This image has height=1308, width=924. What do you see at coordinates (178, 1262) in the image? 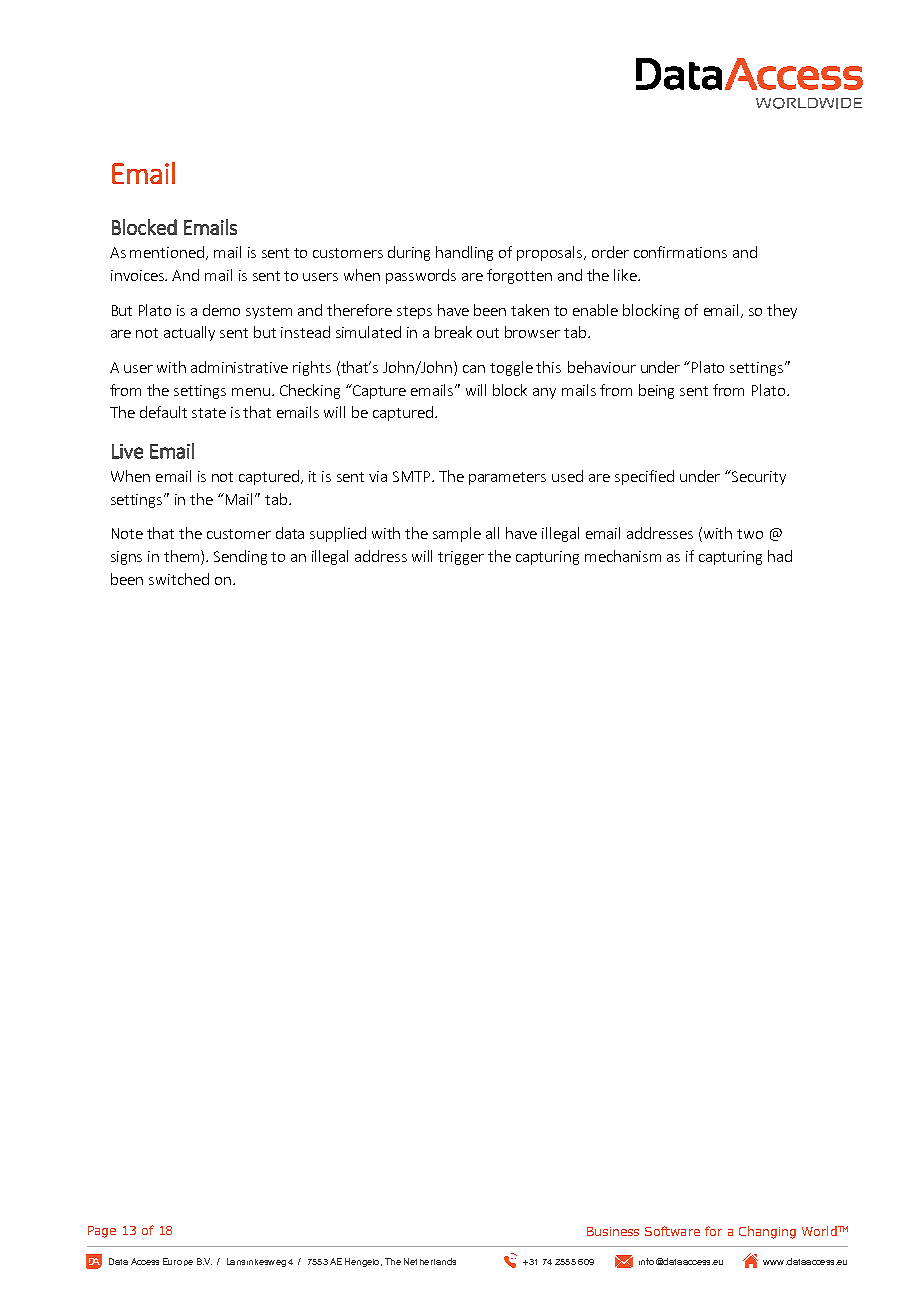
I see `Europe` at bounding box center [178, 1262].
